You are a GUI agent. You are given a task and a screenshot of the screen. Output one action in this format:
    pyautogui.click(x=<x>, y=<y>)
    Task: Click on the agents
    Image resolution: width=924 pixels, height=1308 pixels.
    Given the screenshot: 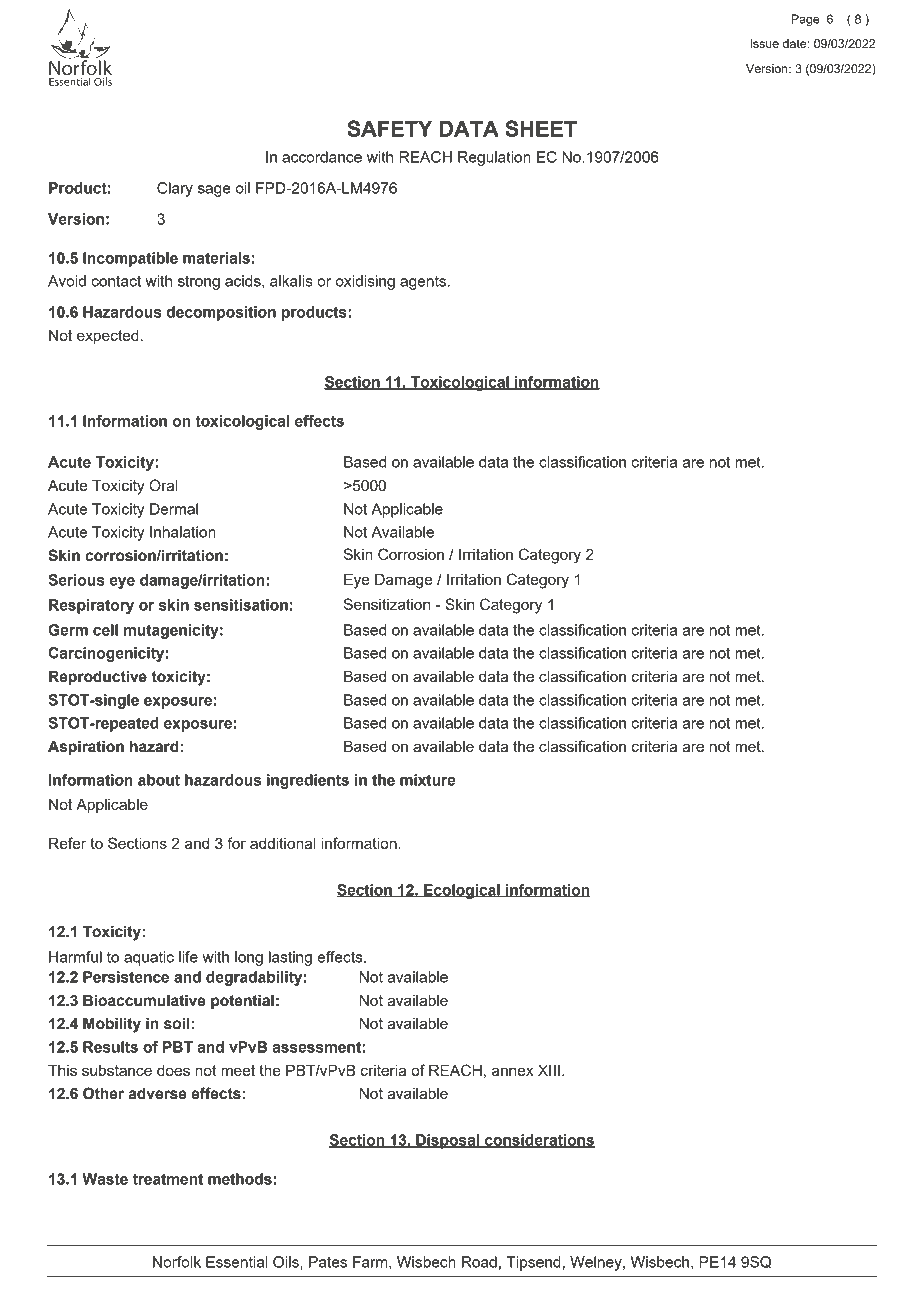 What is the action you would take?
    pyautogui.click(x=424, y=283)
